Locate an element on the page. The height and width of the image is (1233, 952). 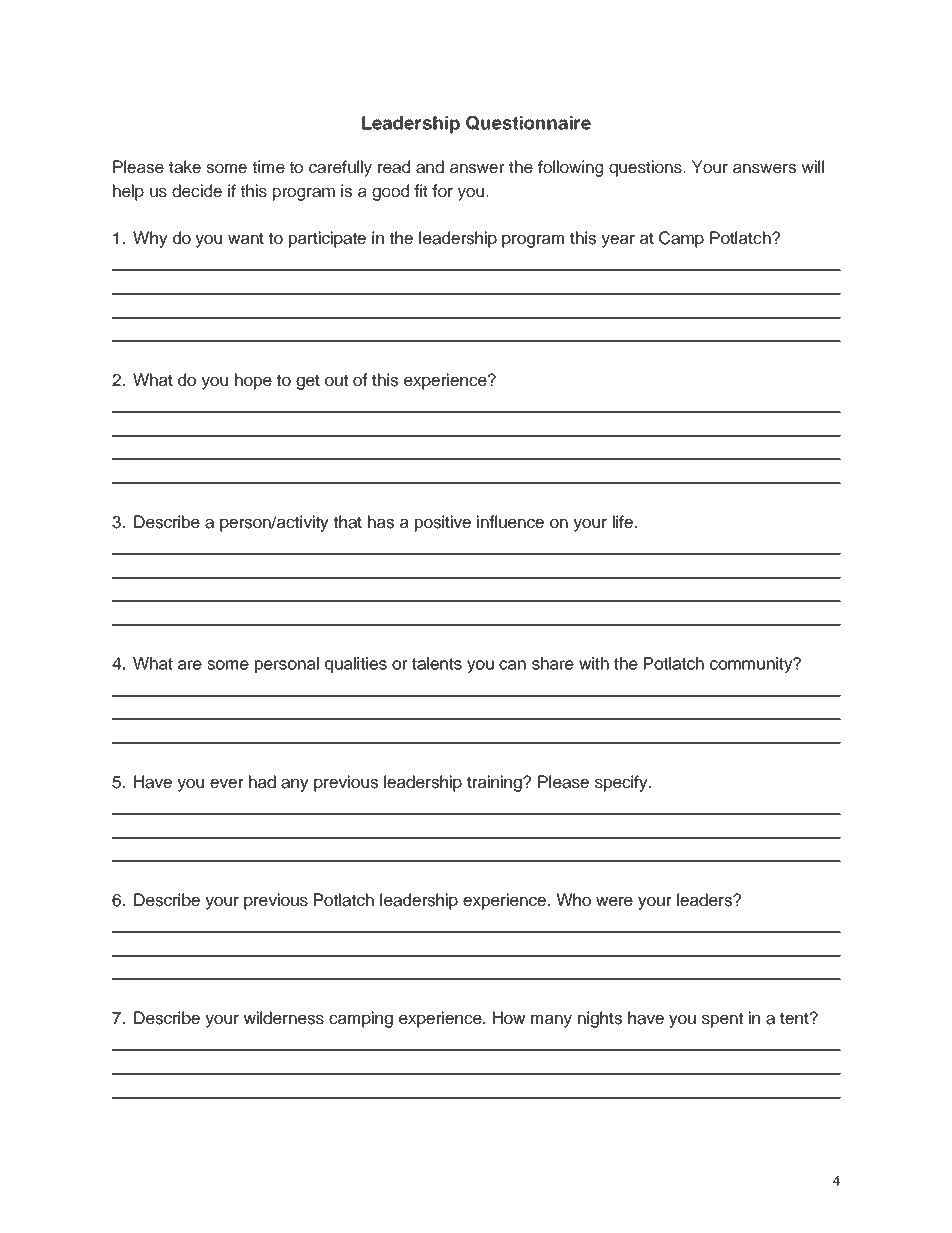
wilderness is located at coordinates (284, 1018).
